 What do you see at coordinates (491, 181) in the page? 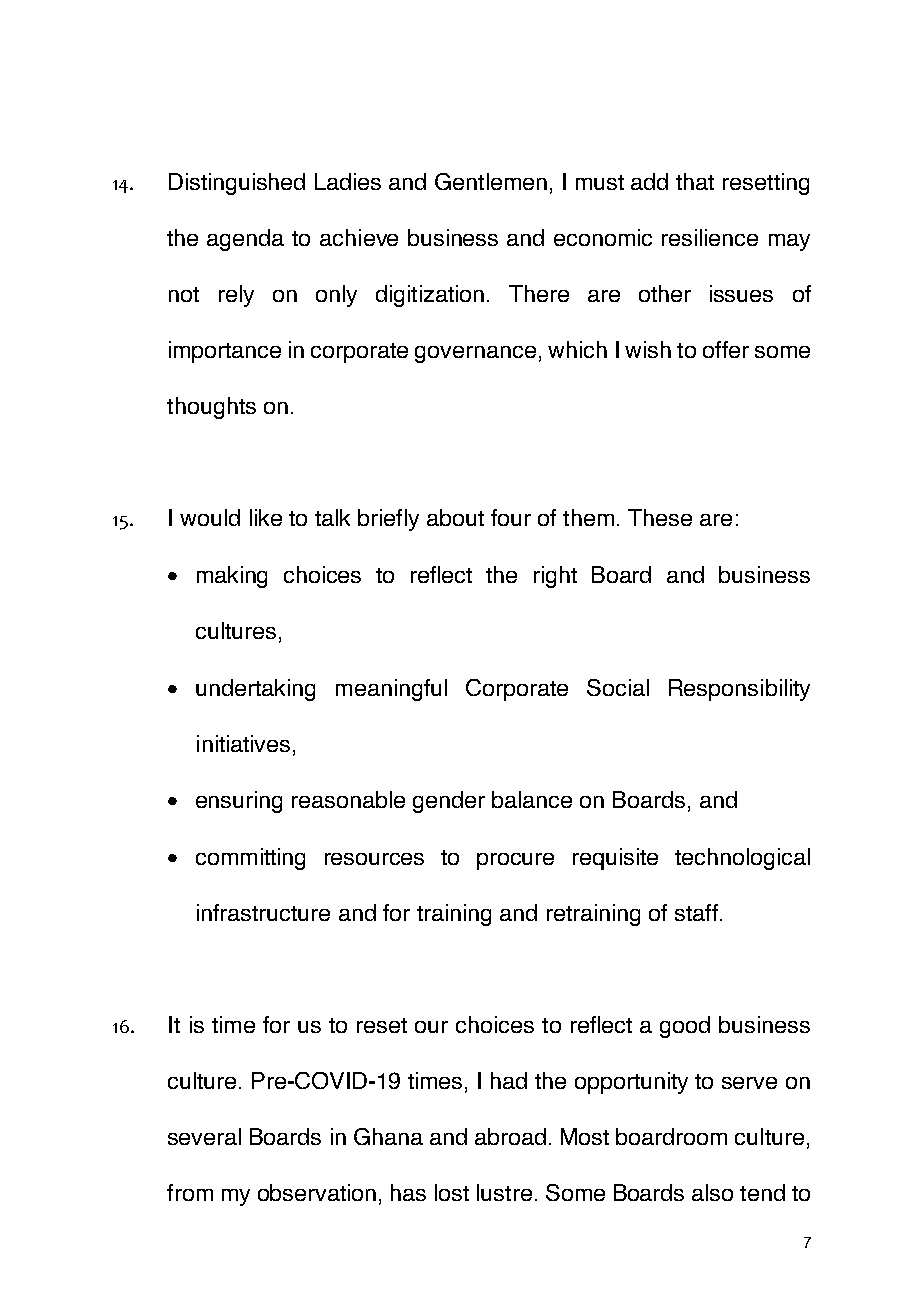
I see `Gentlemen` at bounding box center [491, 181].
